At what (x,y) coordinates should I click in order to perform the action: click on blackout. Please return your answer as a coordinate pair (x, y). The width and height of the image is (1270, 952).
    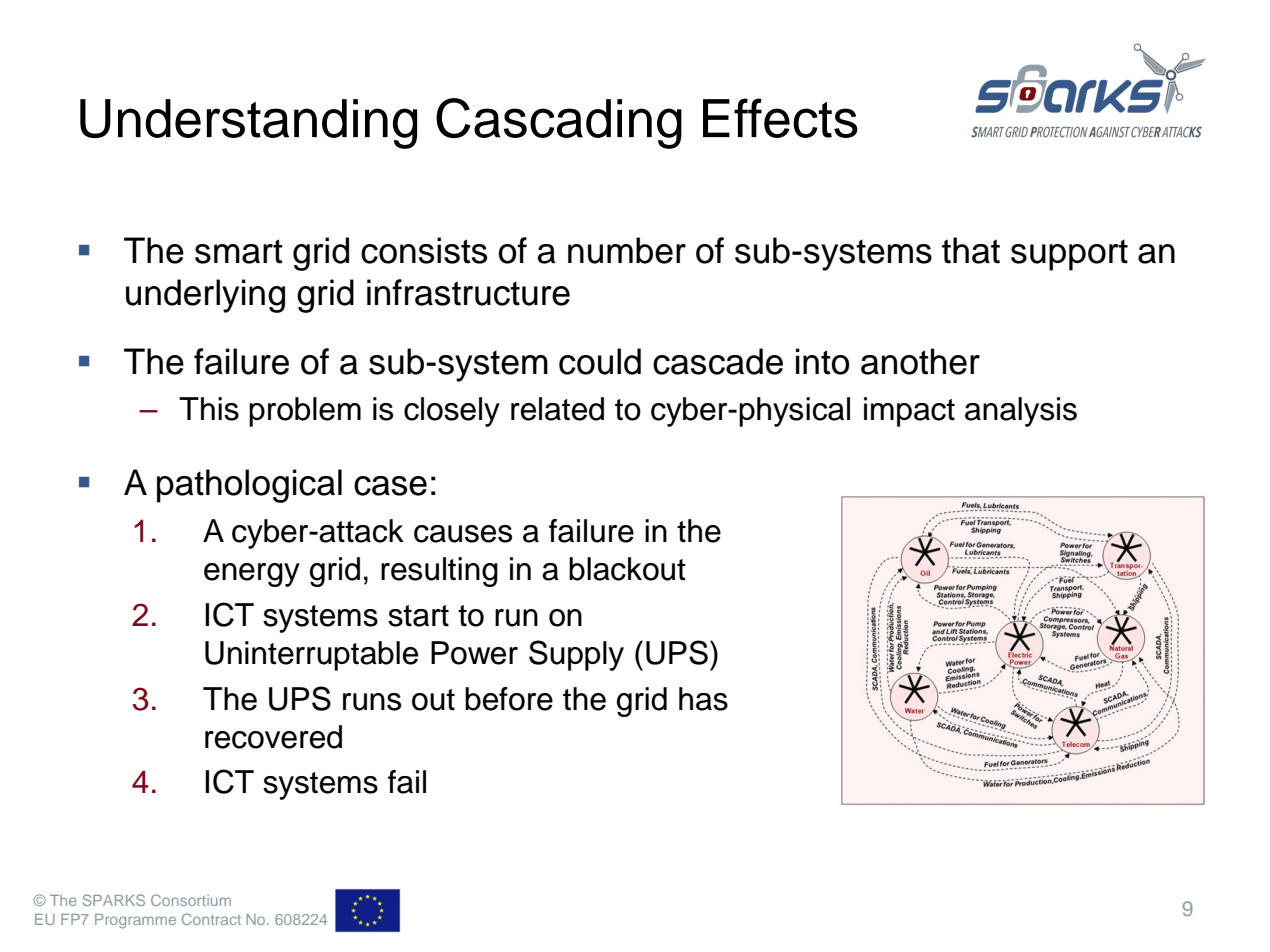
    Looking at the image, I should click on (627, 569).
